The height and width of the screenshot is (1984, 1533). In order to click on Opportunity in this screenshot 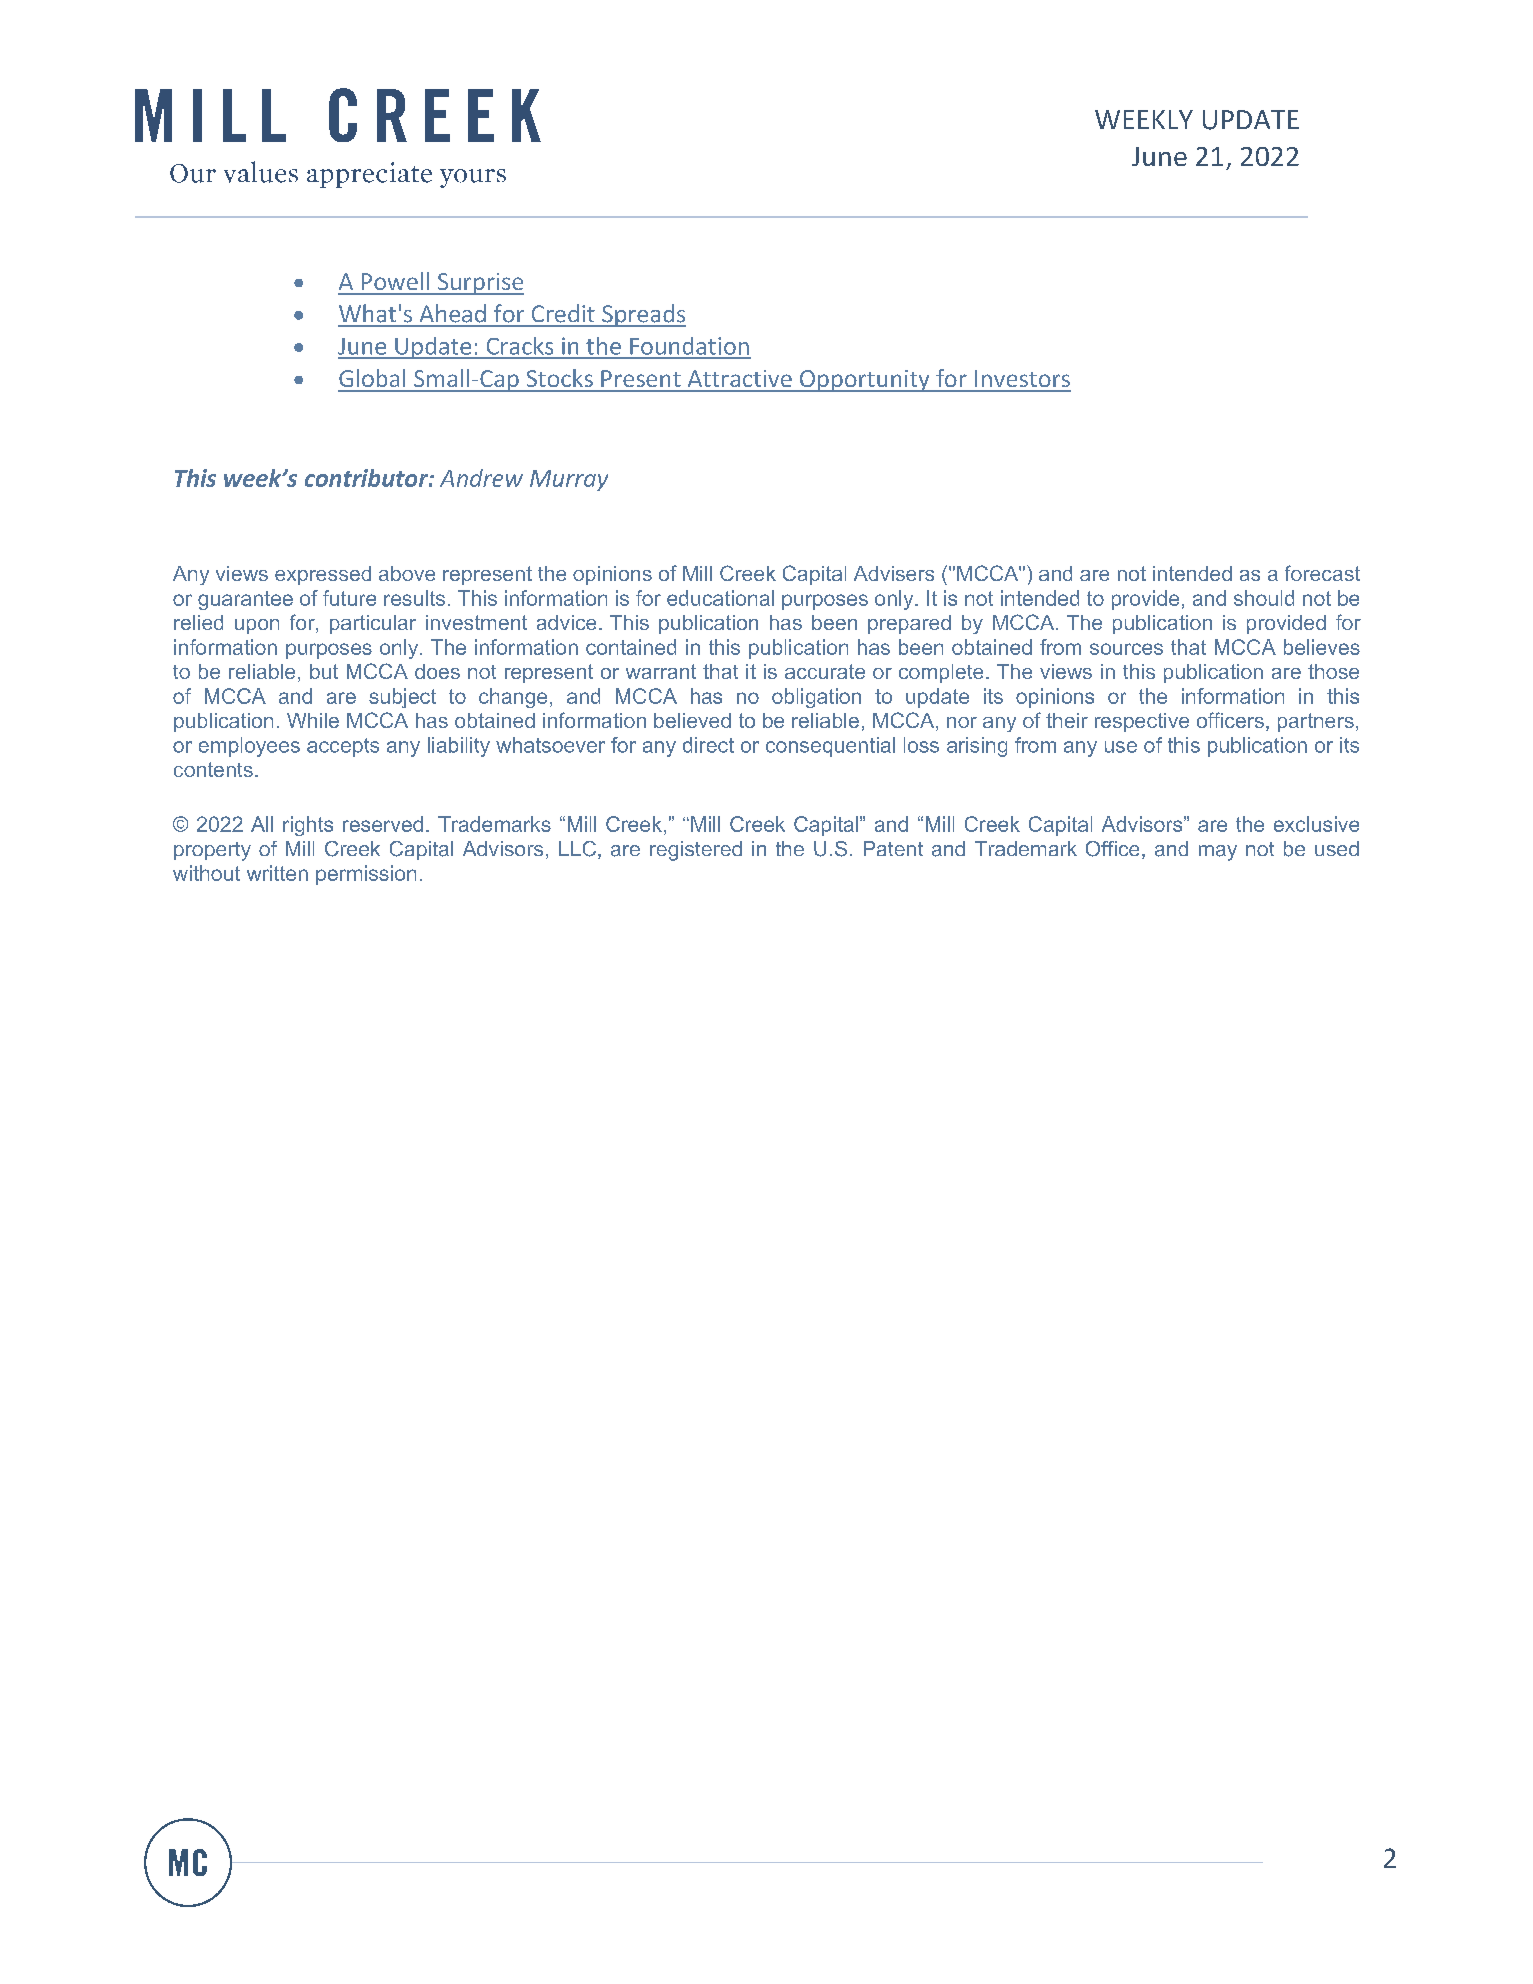, I will do `click(864, 381)`.
